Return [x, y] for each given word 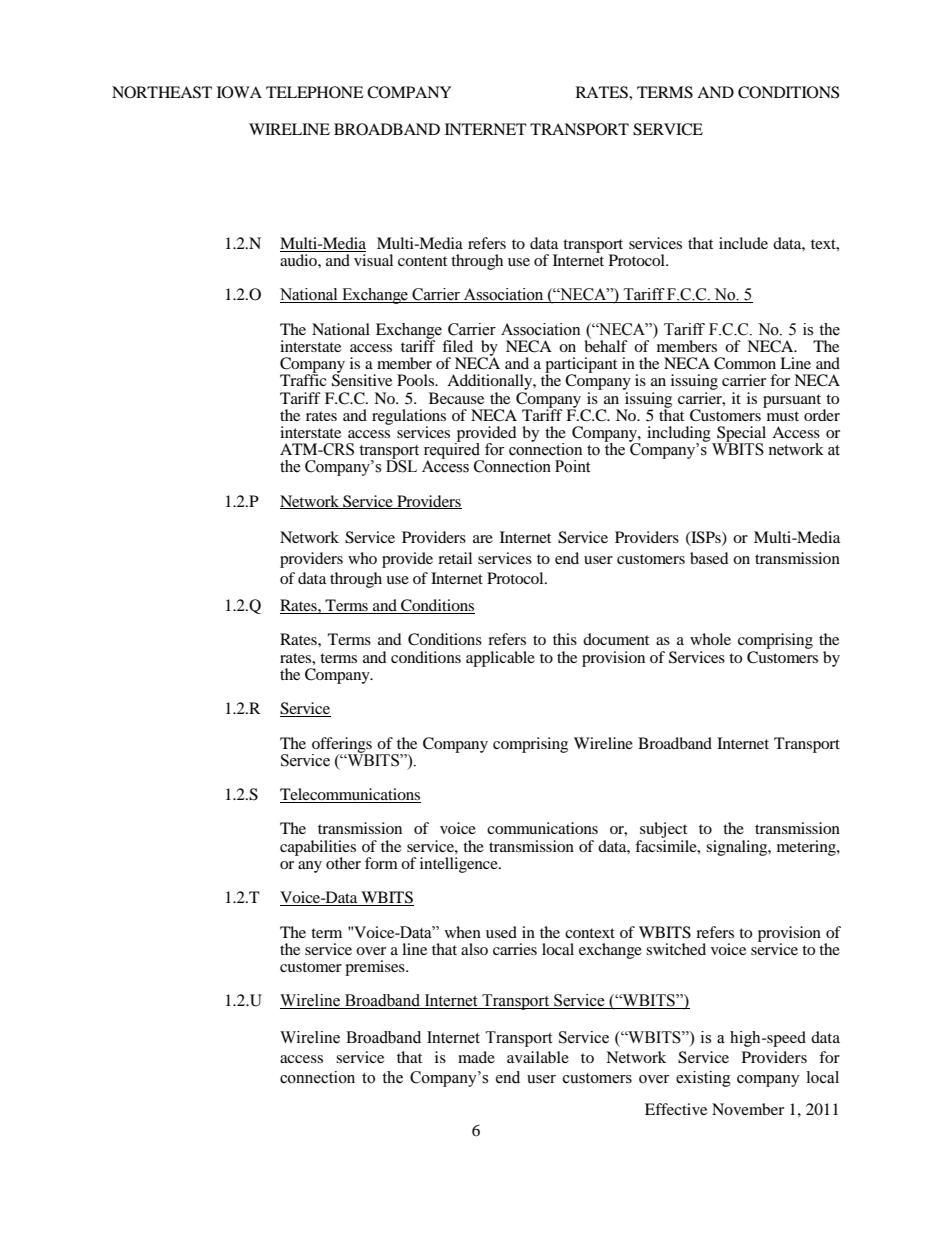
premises [376, 968]
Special [740, 435]
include [743, 243]
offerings [342, 746]
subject [663, 831]
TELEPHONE [315, 92]
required [453, 451]
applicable [500, 659]
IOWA [239, 92]
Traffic [303, 379]
